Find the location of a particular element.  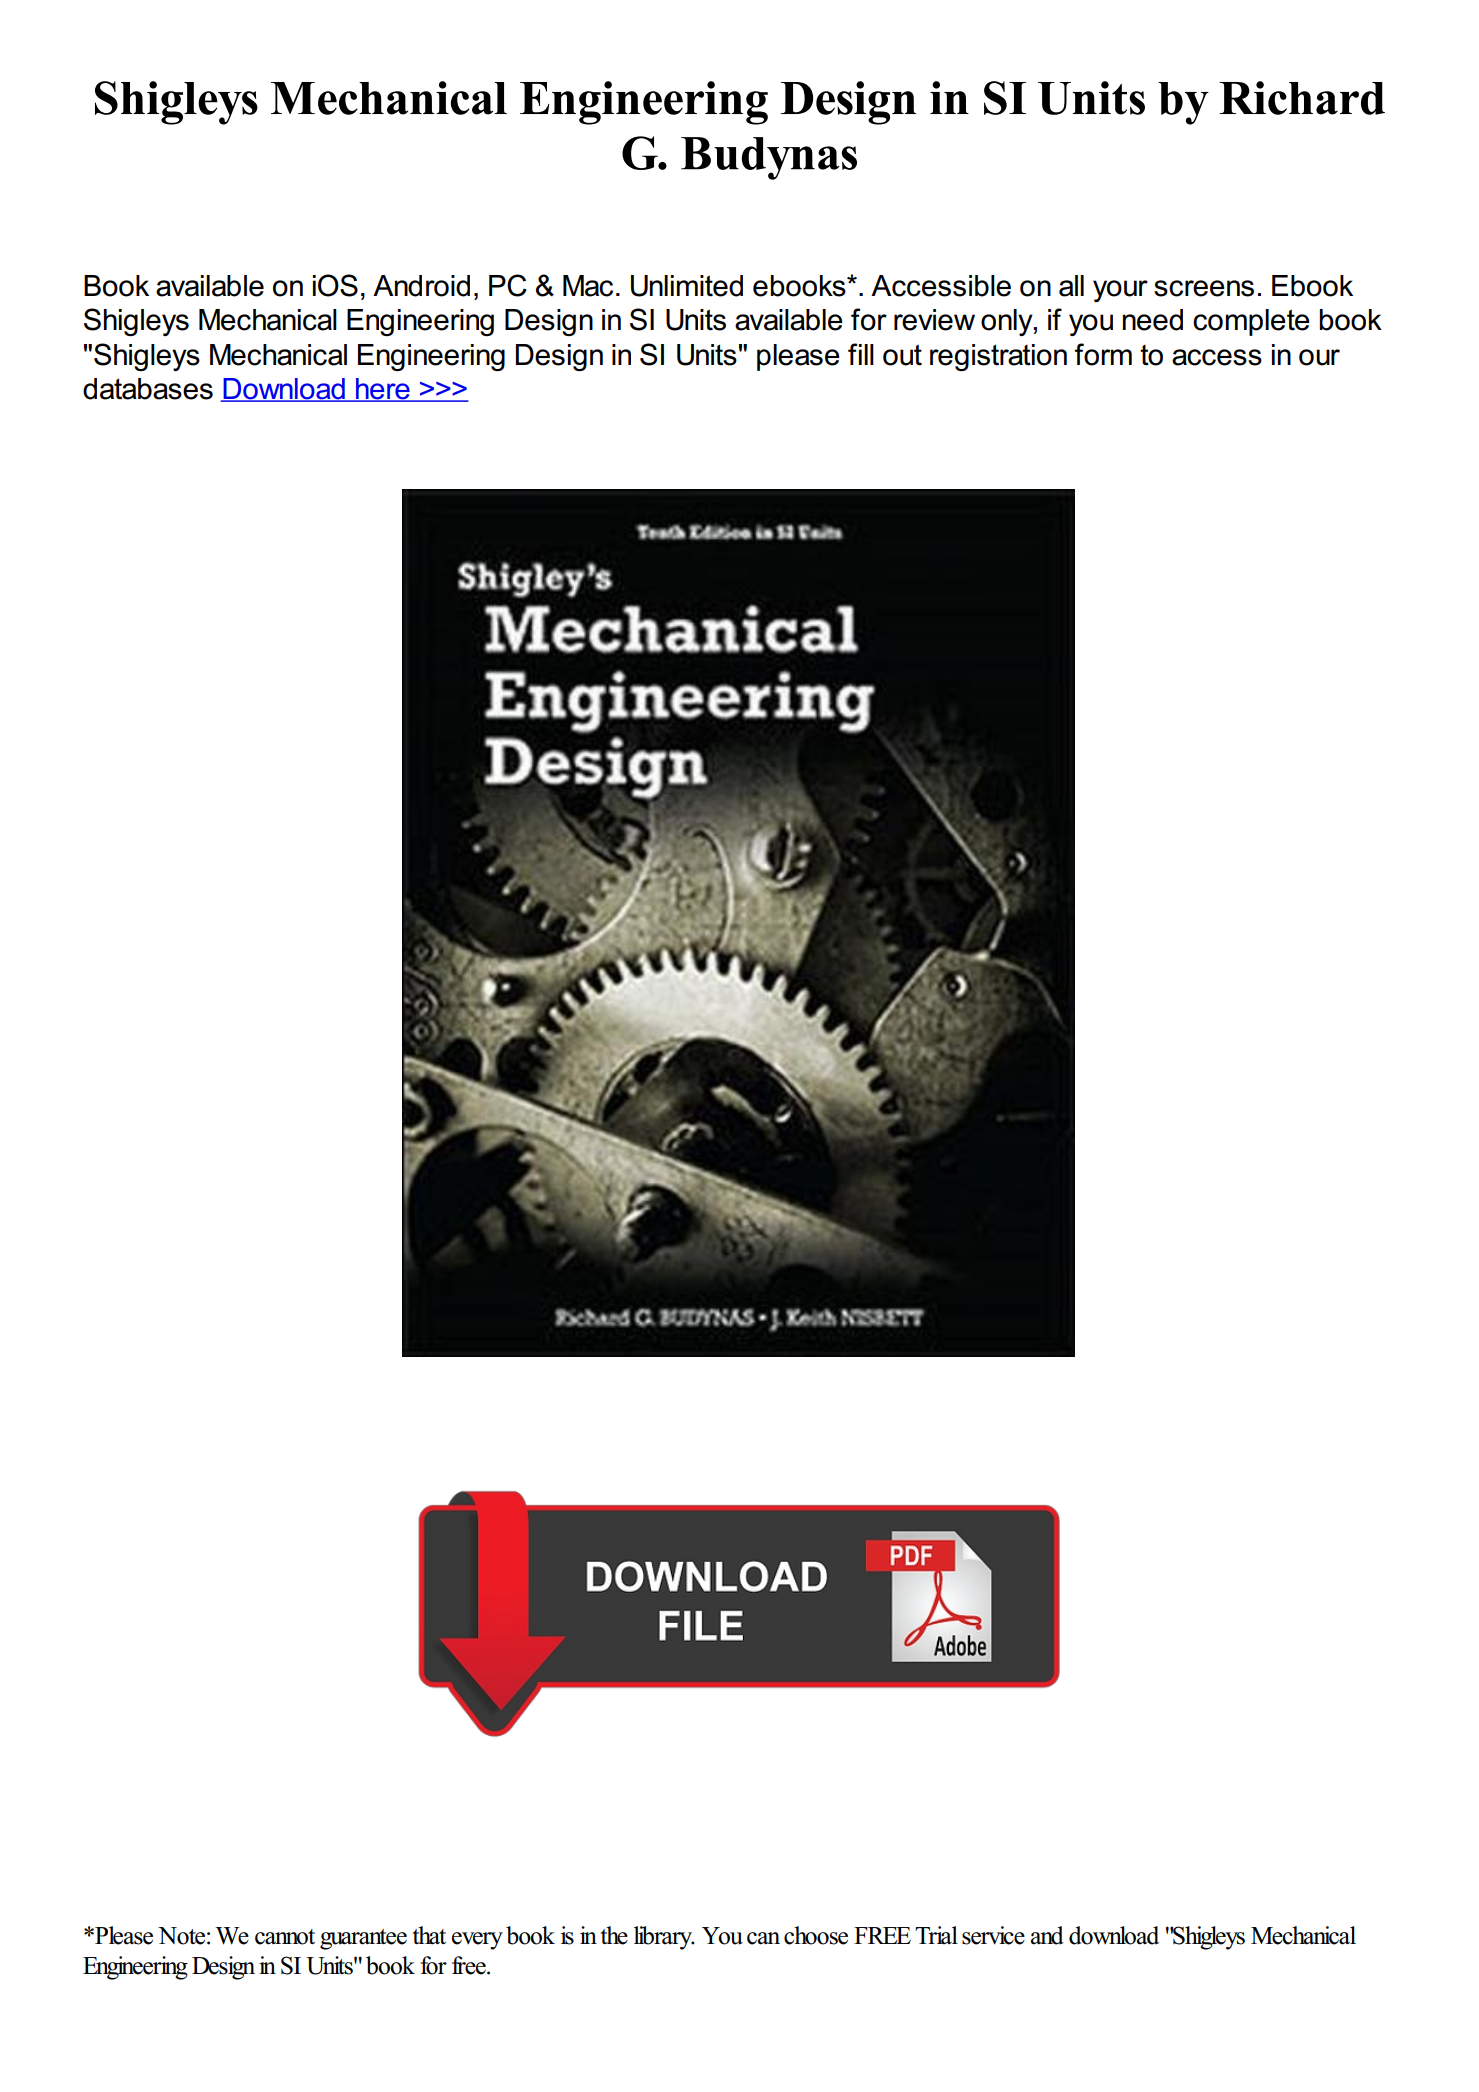

Richard is located at coordinates (1302, 98).
